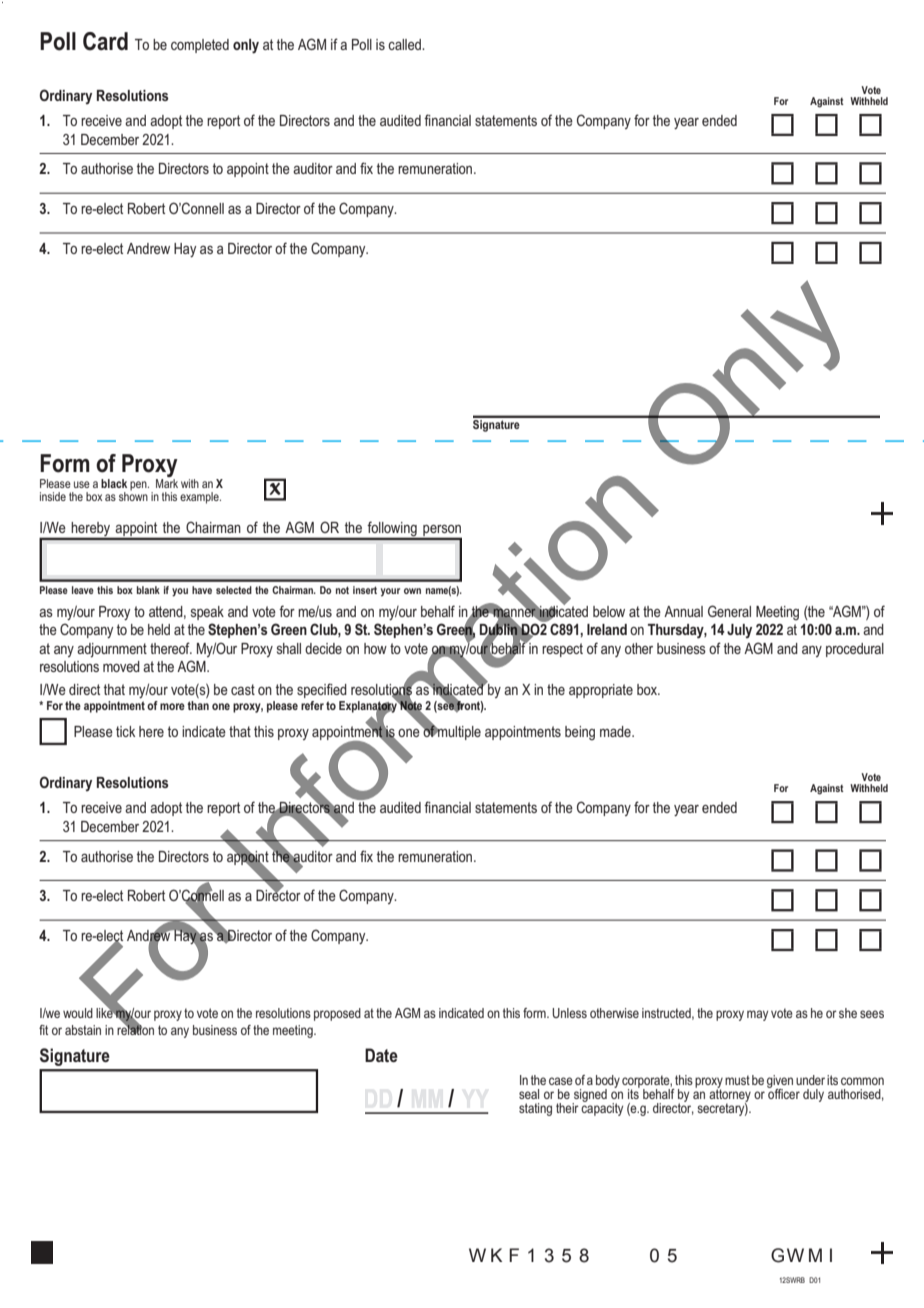  What do you see at coordinates (125, 731) in the screenshot?
I see `tick` at bounding box center [125, 731].
